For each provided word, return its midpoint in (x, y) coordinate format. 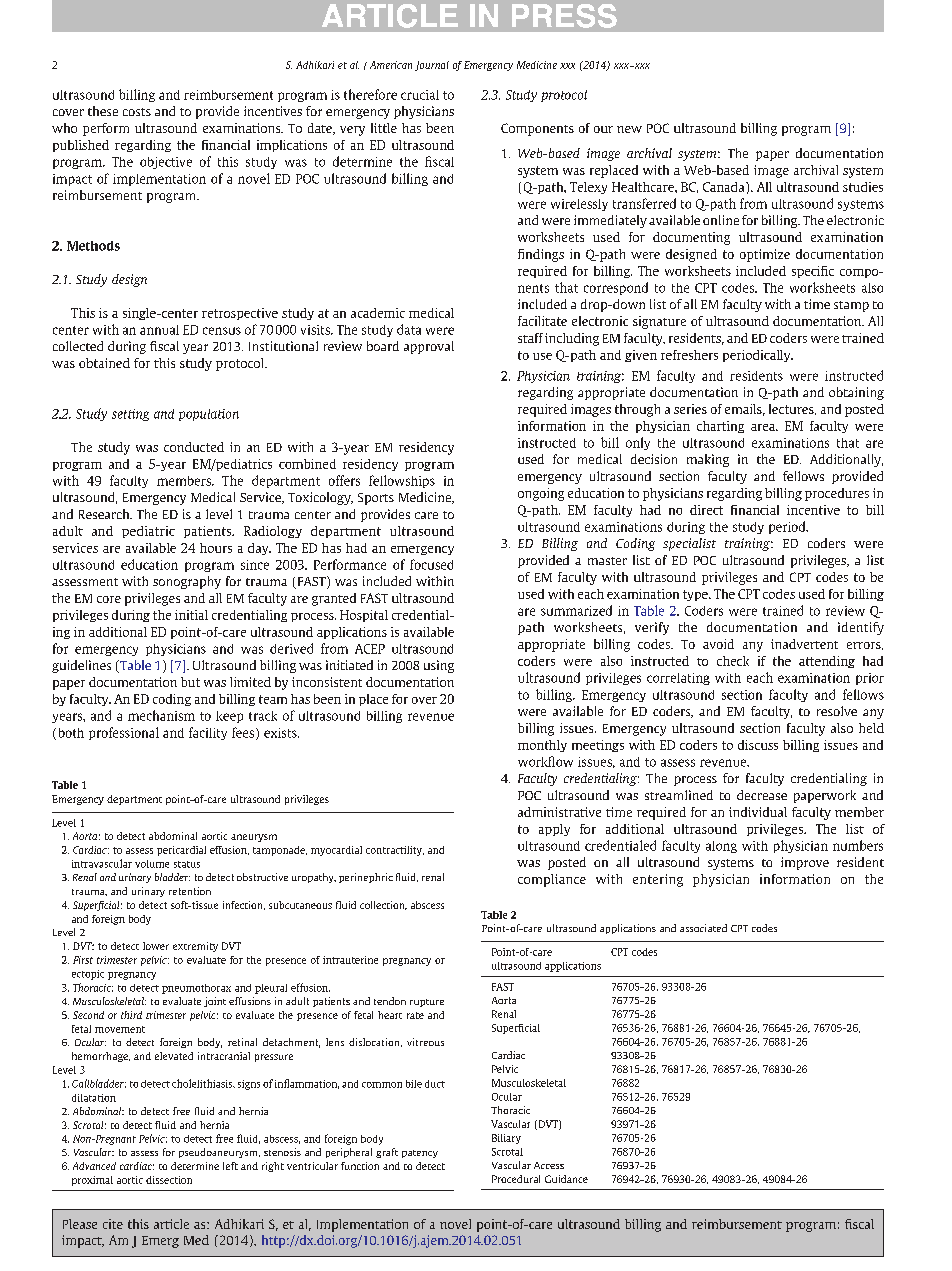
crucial (420, 95)
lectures (792, 409)
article (171, 1224)
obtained (104, 363)
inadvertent (804, 644)
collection (383, 905)
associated (703, 928)
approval (429, 347)
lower (156, 946)
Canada (725, 187)
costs (137, 112)
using (439, 666)
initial (191, 615)
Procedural (516, 1179)
